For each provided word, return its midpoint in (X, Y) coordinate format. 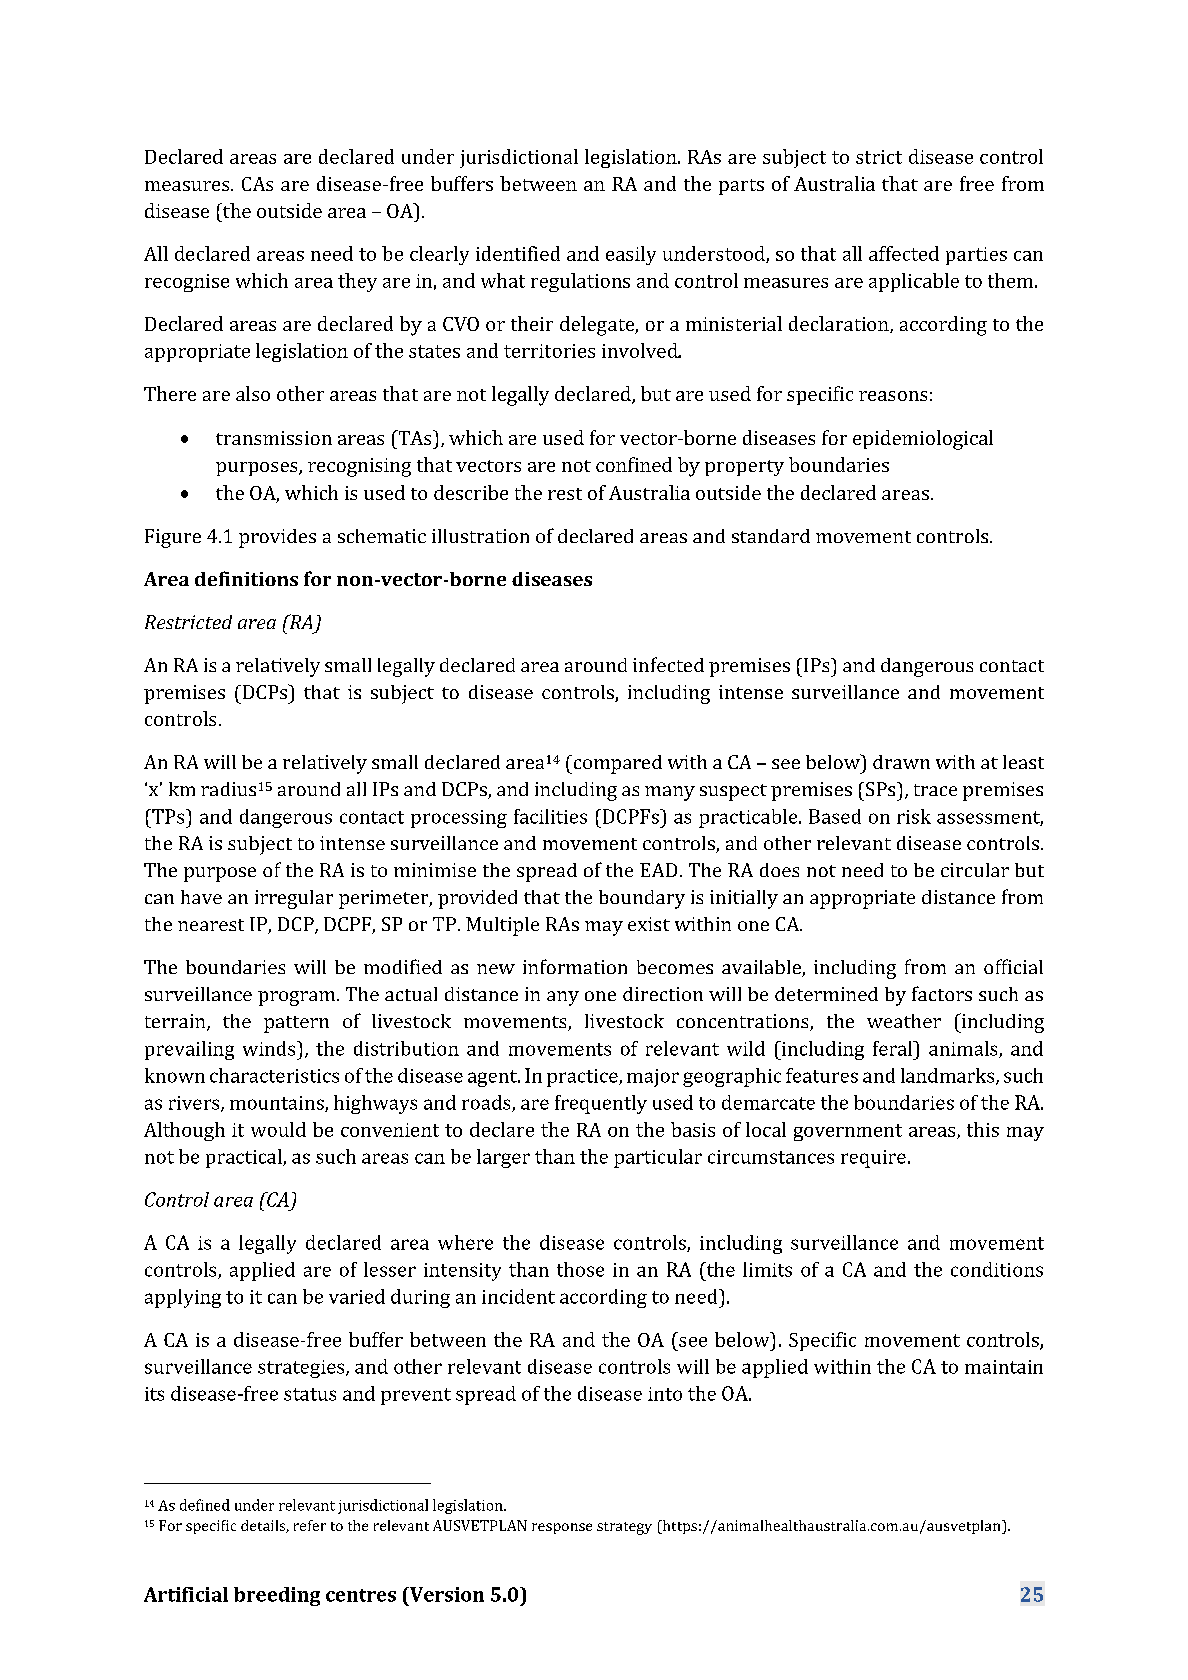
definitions (246, 578)
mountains (278, 1104)
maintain (1004, 1367)
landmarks (949, 1076)
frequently (601, 1104)
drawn (901, 762)
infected (668, 664)
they (357, 282)
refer (310, 1525)
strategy (624, 1528)
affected (904, 253)
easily (631, 255)
